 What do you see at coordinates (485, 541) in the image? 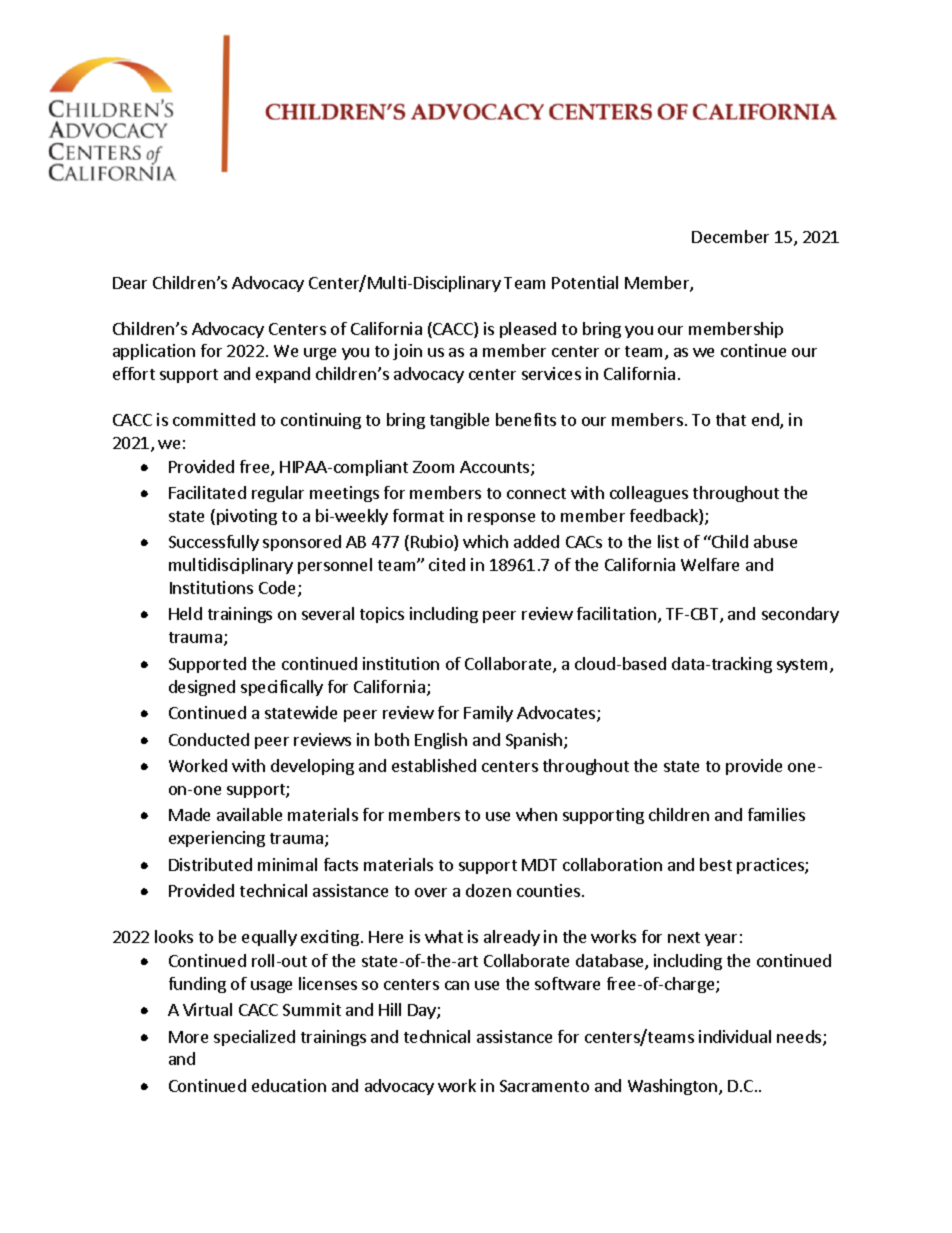
I see `which` at bounding box center [485, 541].
